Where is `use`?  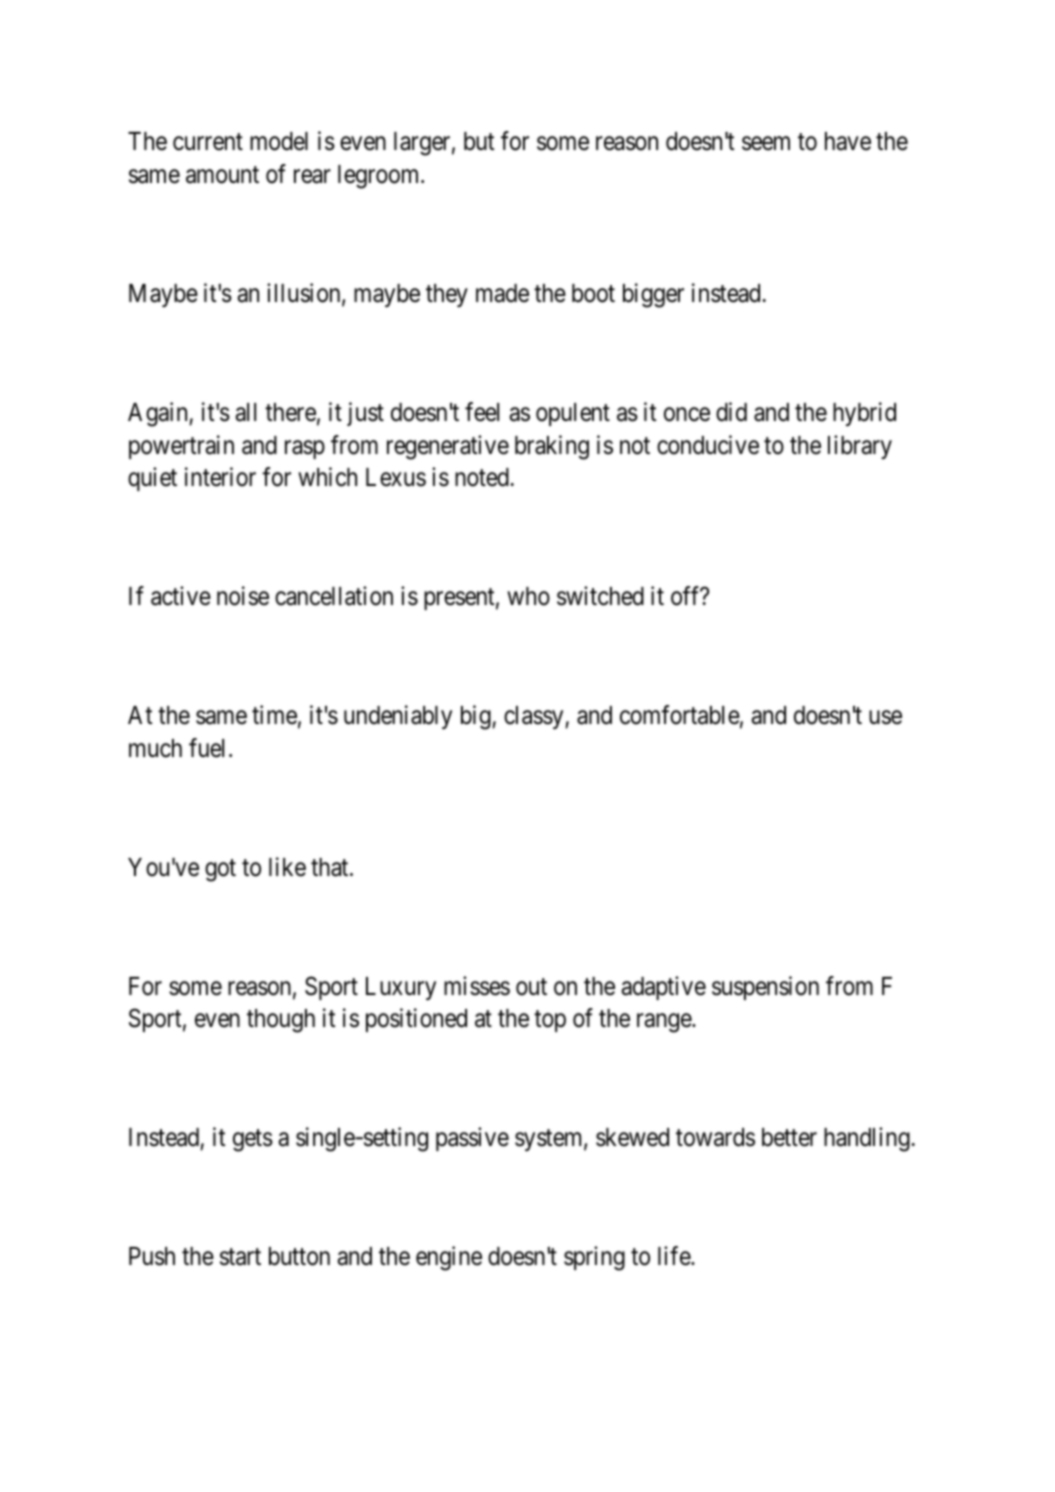
use is located at coordinates (885, 718).
